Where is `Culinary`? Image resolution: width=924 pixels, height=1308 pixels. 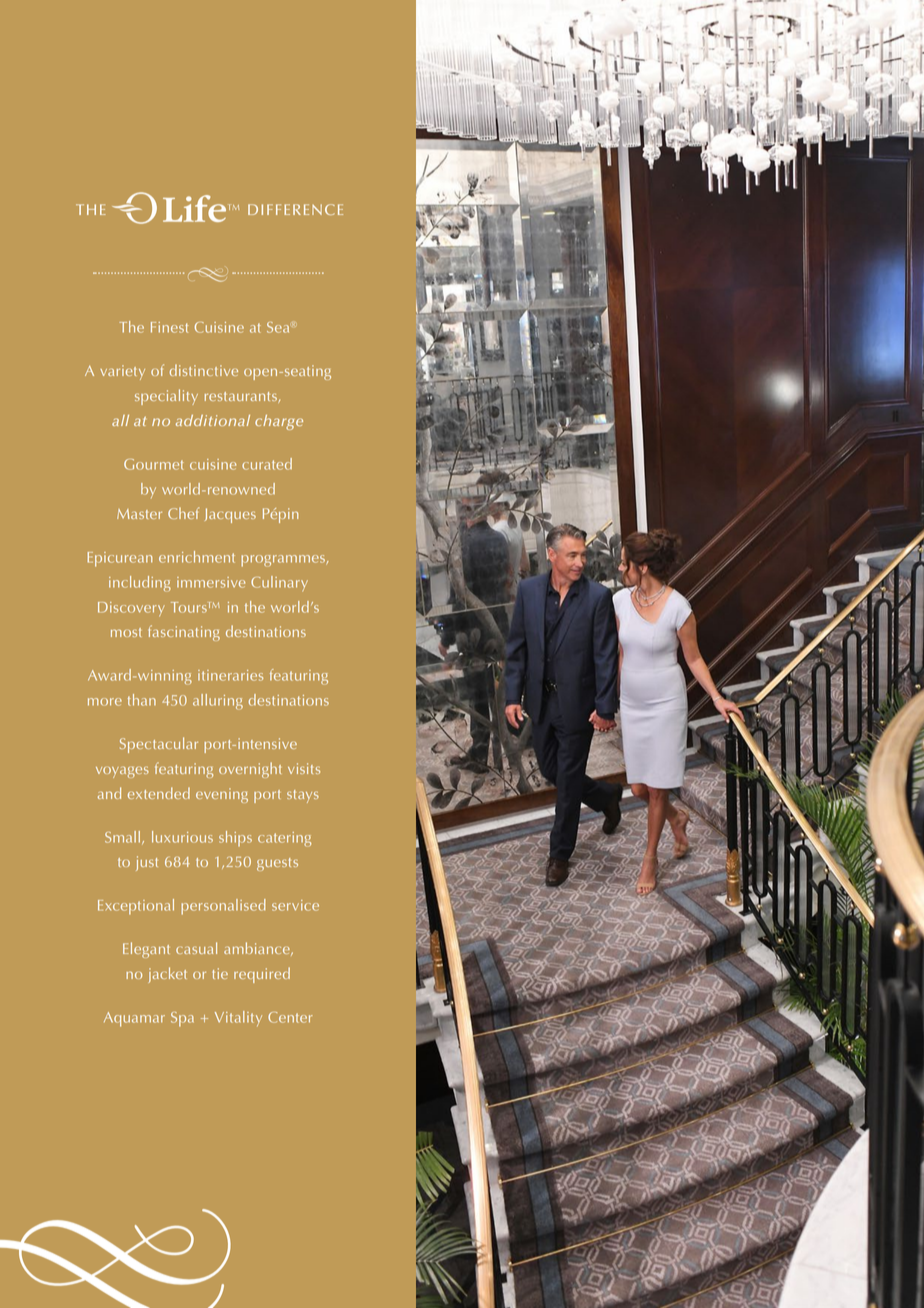
Culinary is located at coordinates (279, 584).
